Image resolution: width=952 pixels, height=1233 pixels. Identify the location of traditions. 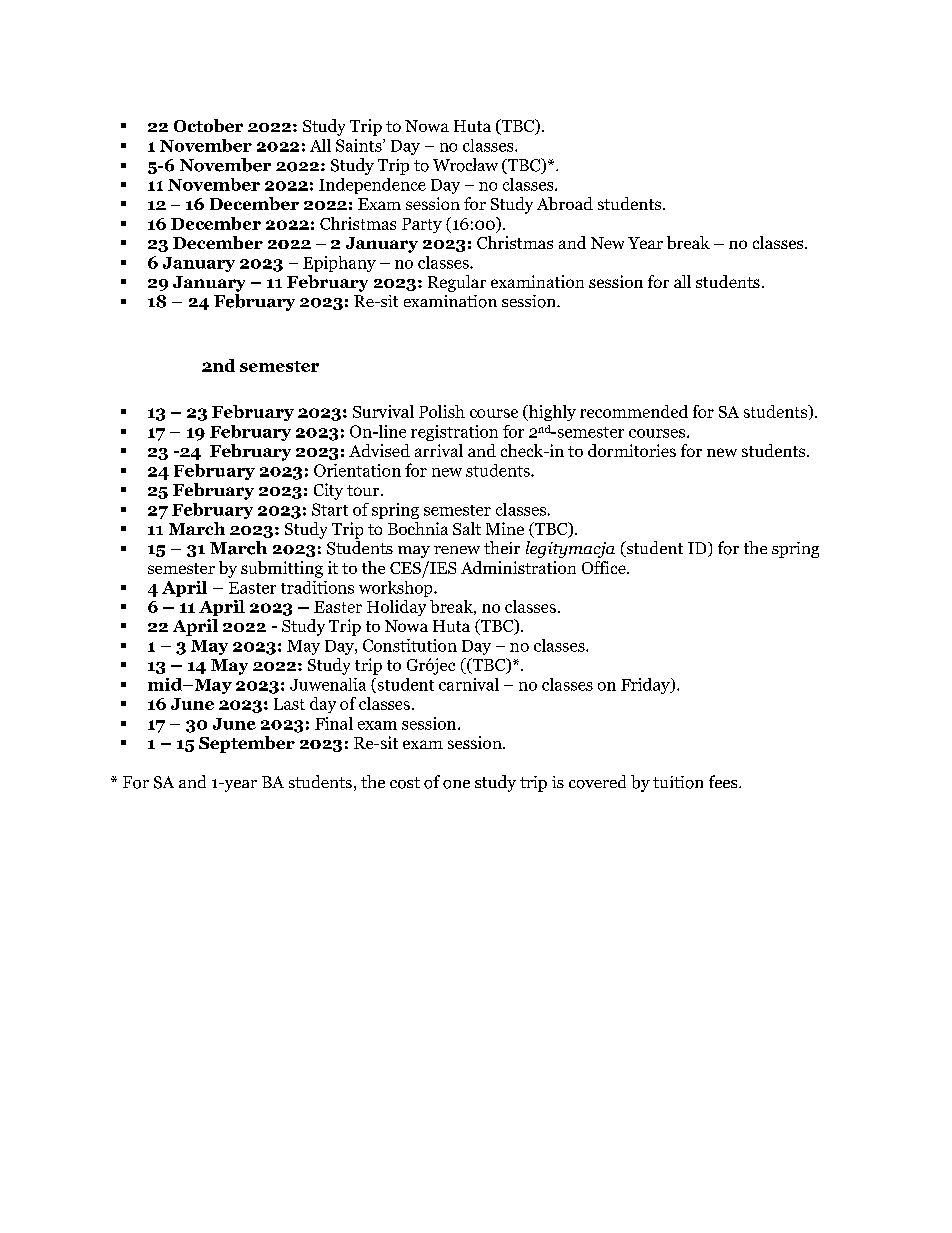
(317, 587).
